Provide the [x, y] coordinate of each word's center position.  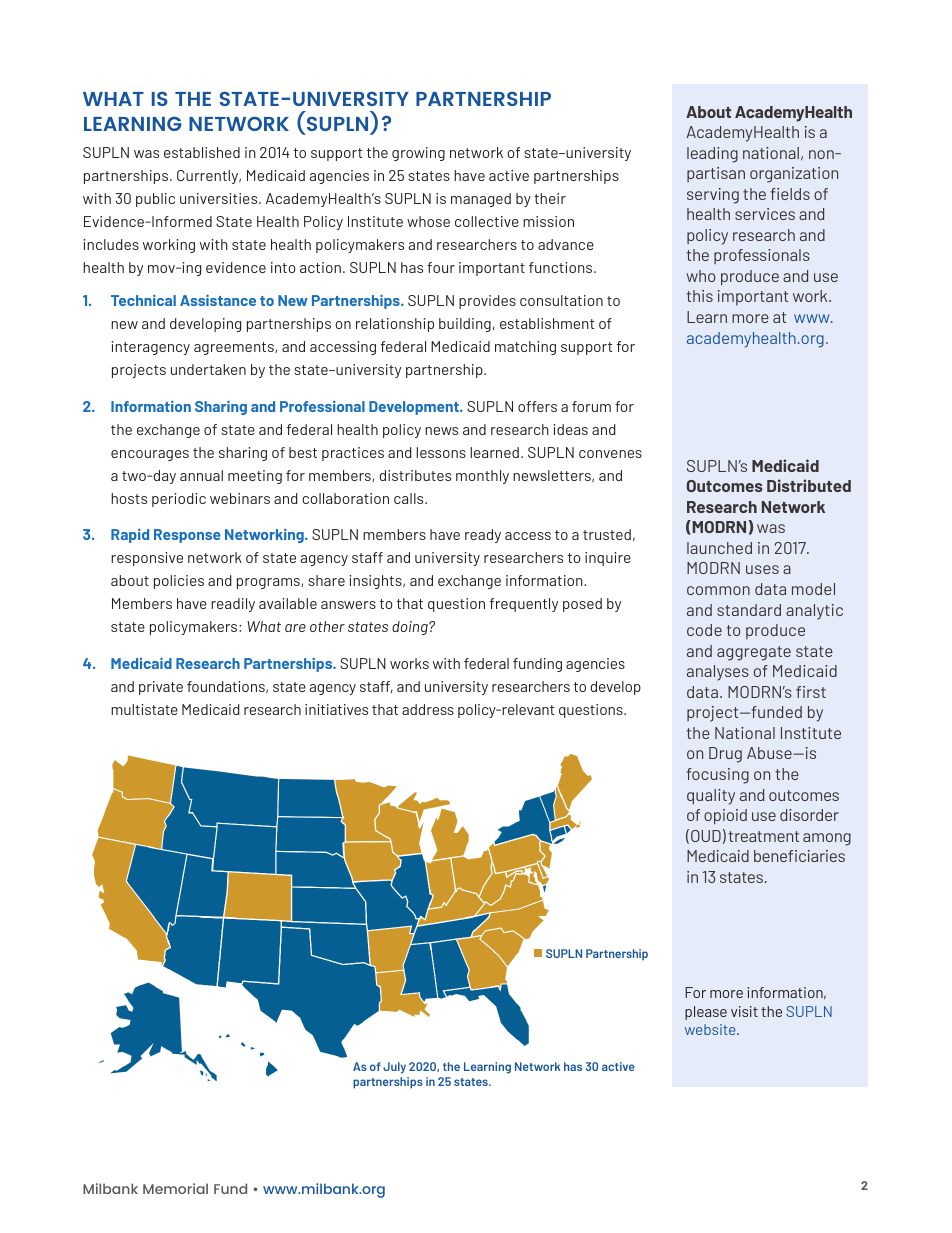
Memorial [175, 1188]
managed [481, 200]
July [394, 1068]
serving [713, 196]
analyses [718, 673]
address [428, 709]
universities [220, 198]
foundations [227, 687]
